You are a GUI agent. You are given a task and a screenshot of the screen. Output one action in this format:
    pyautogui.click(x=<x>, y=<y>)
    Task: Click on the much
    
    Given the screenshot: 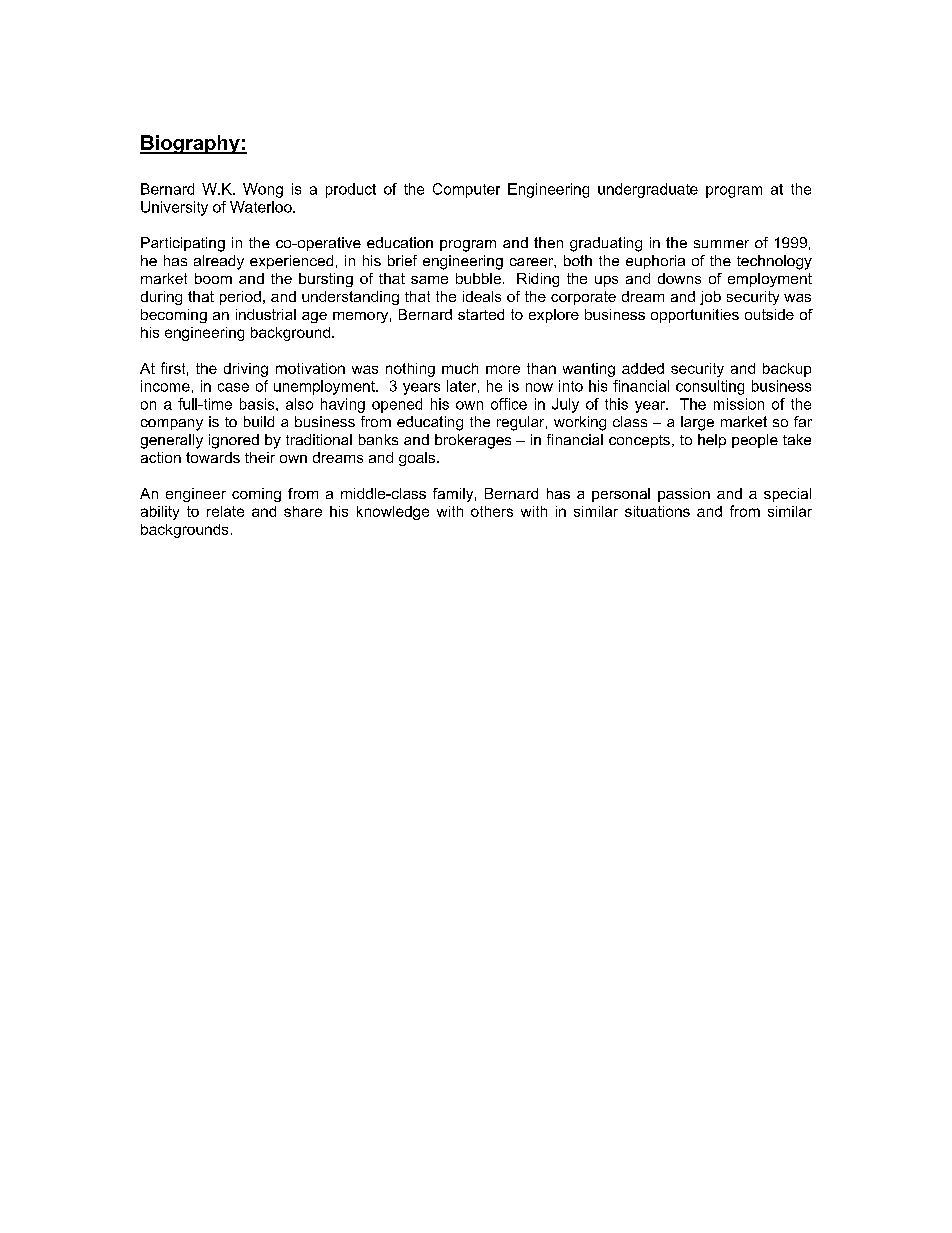 What is the action you would take?
    pyautogui.click(x=460, y=368)
